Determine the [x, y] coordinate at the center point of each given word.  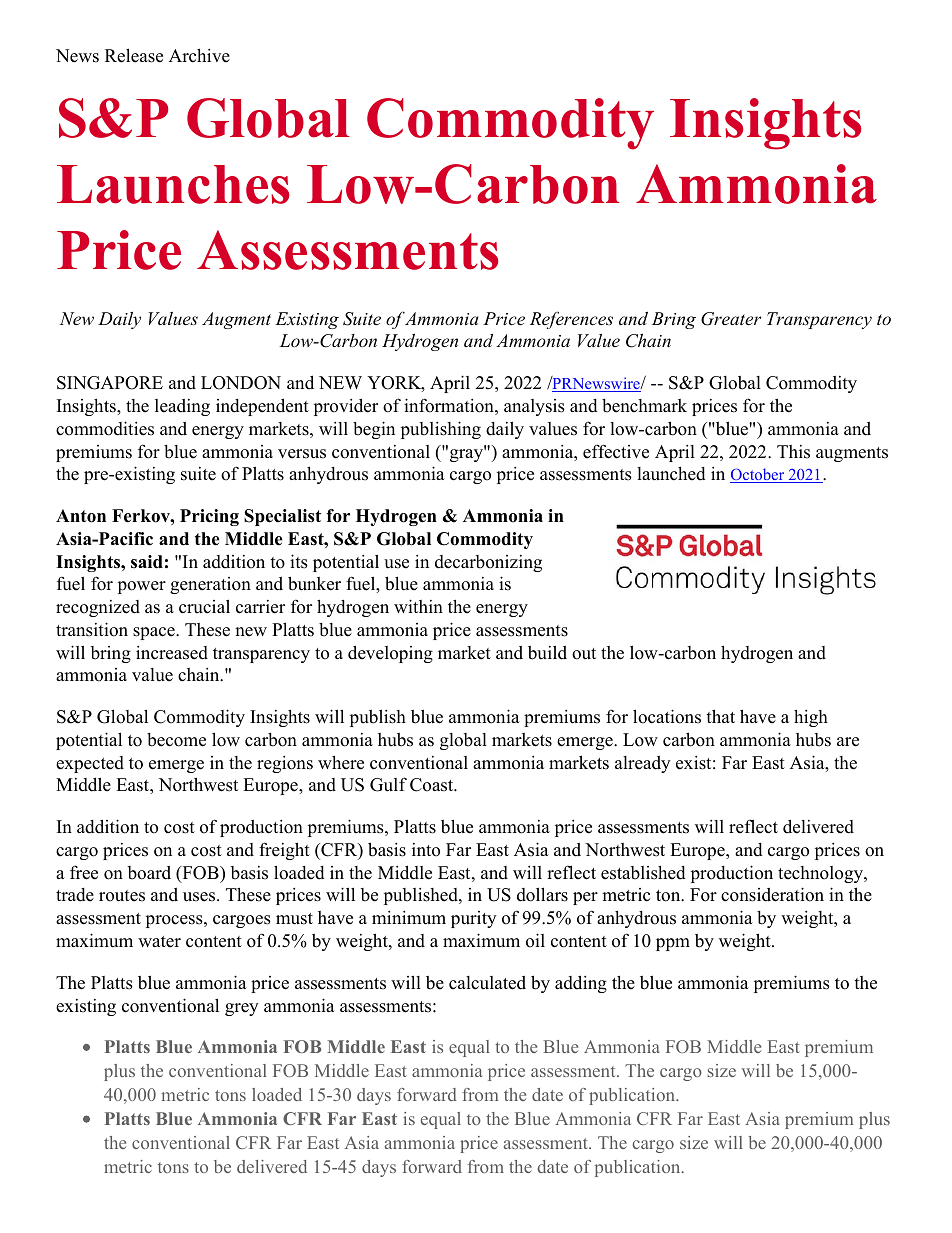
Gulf [388, 784]
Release [134, 55]
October [758, 475]
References [571, 320]
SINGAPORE [110, 383]
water [159, 942]
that [720, 716]
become [176, 740]
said [147, 562]
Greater [731, 319]
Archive [199, 55]
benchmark [644, 406]
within [418, 606]
